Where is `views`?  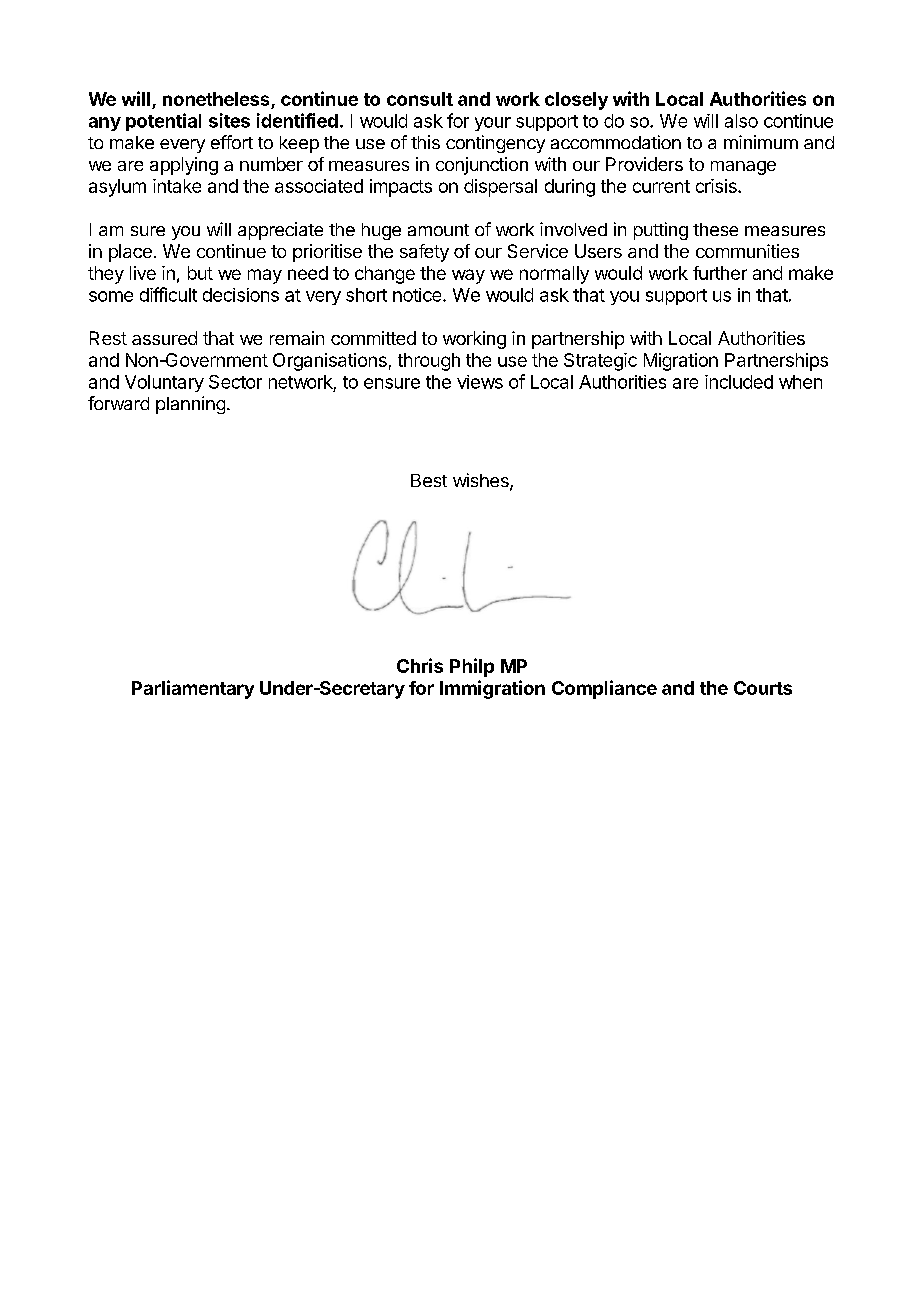 views is located at coordinates (480, 382).
